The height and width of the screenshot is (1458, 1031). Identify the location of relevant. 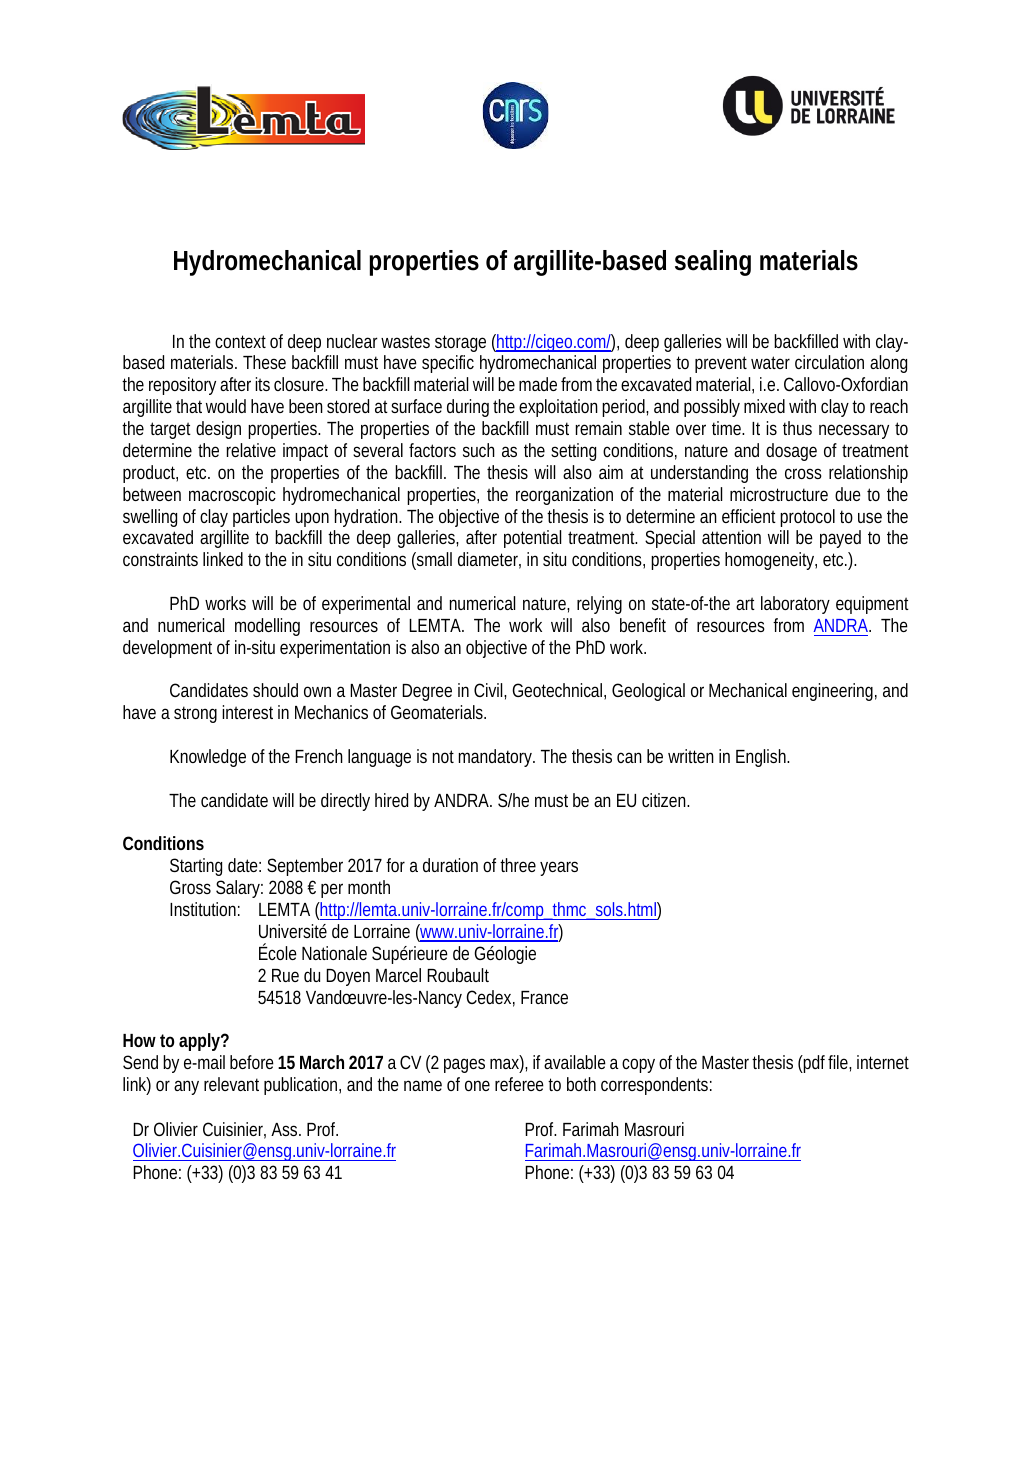
(231, 1084).
